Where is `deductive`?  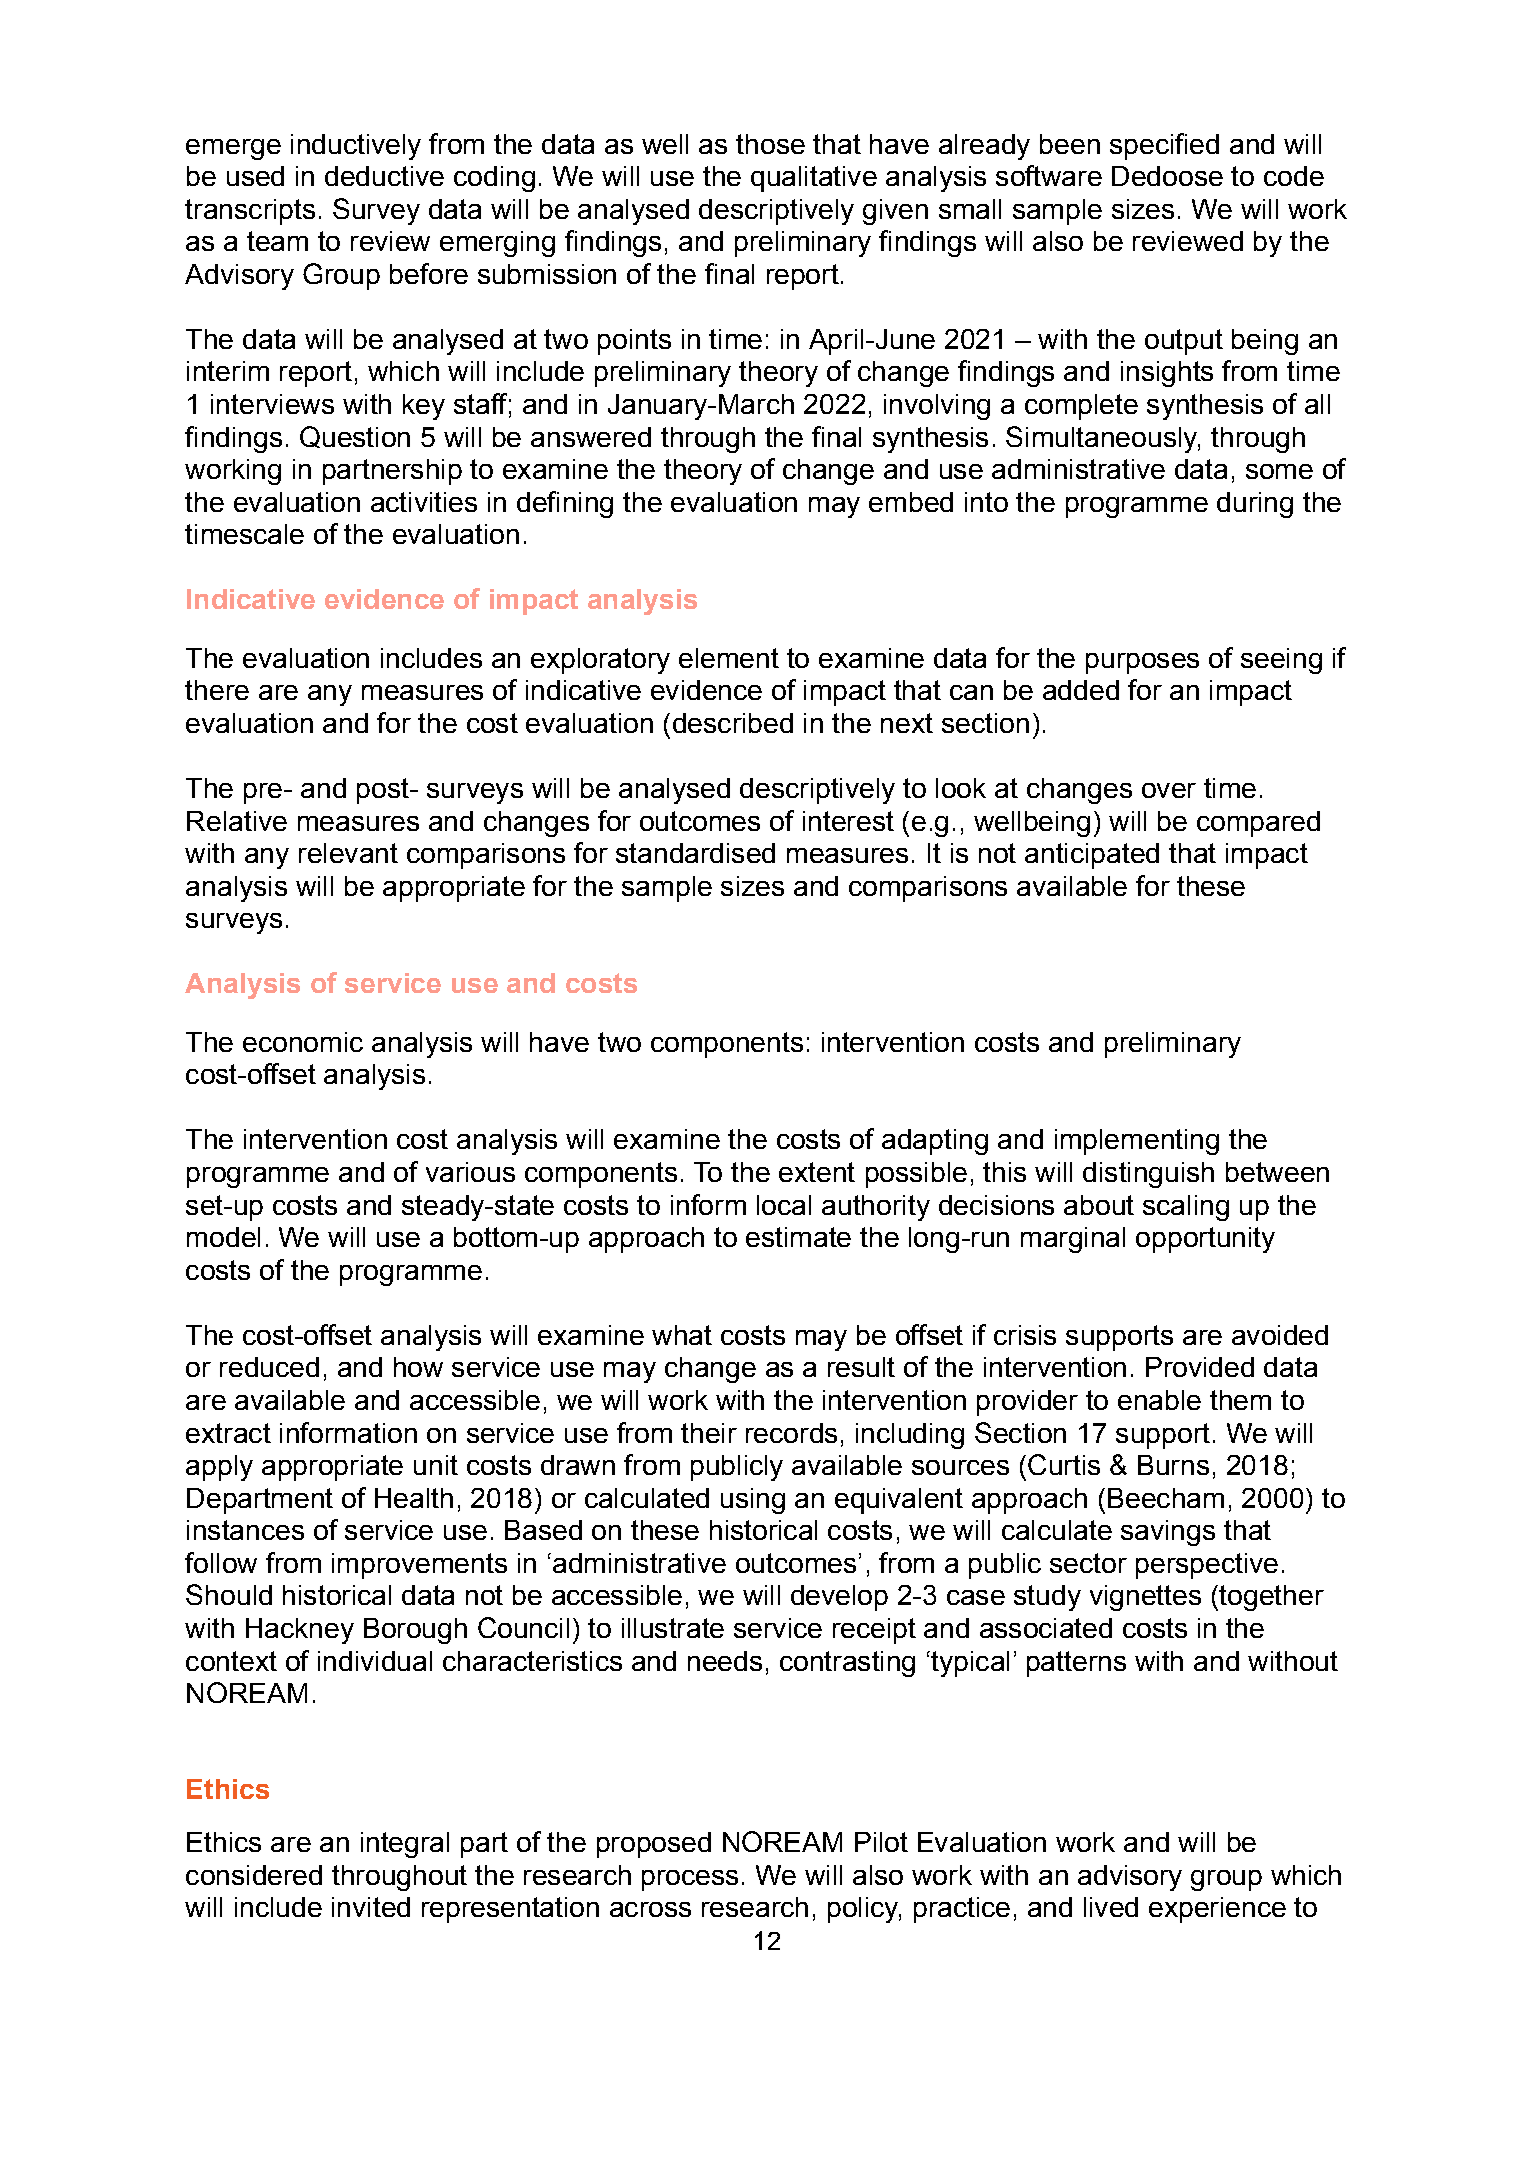
deductive is located at coordinates (384, 176).
